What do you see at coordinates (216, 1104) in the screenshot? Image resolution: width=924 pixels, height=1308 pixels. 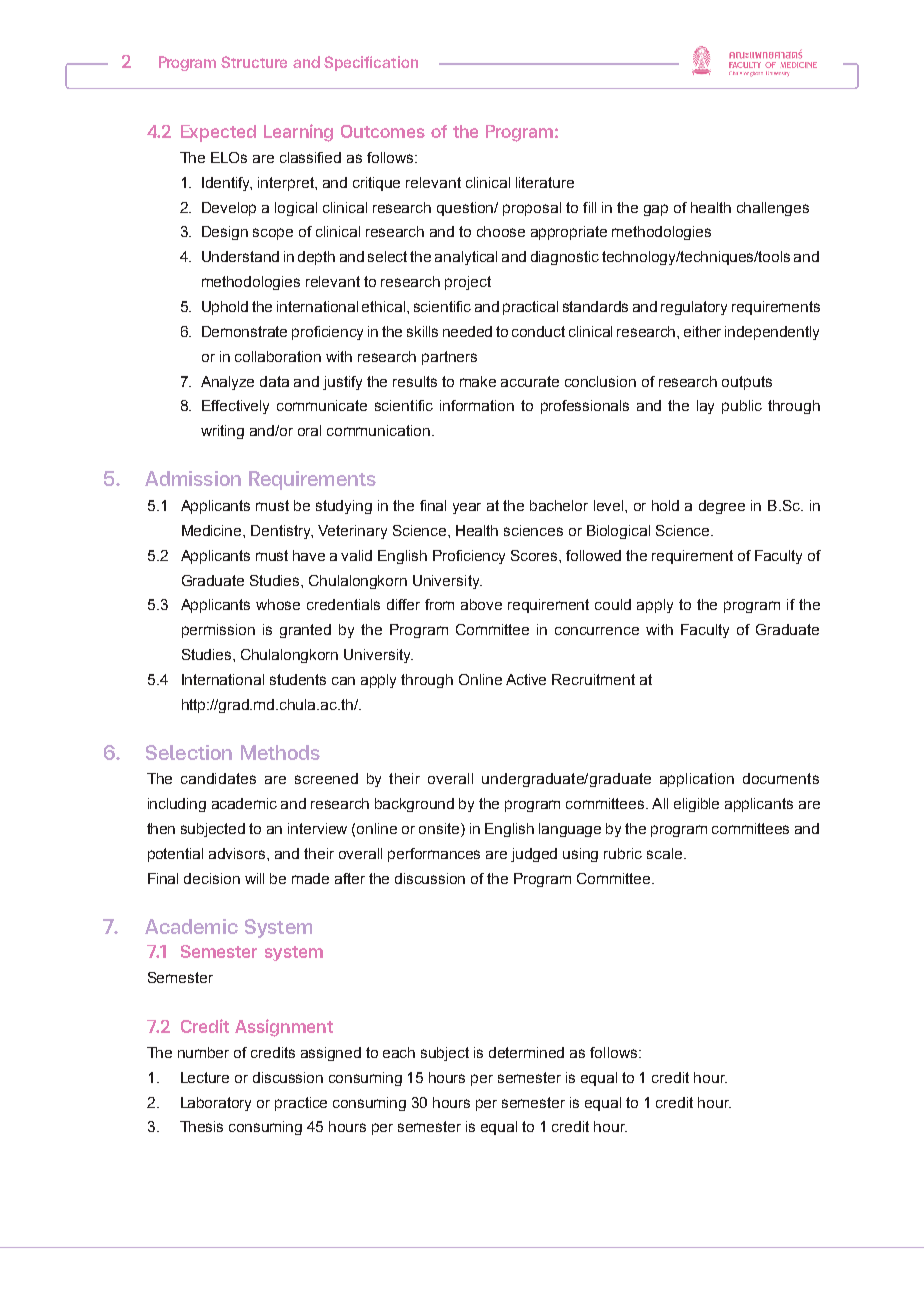 I see `Laboratory` at bounding box center [216, 1104].
